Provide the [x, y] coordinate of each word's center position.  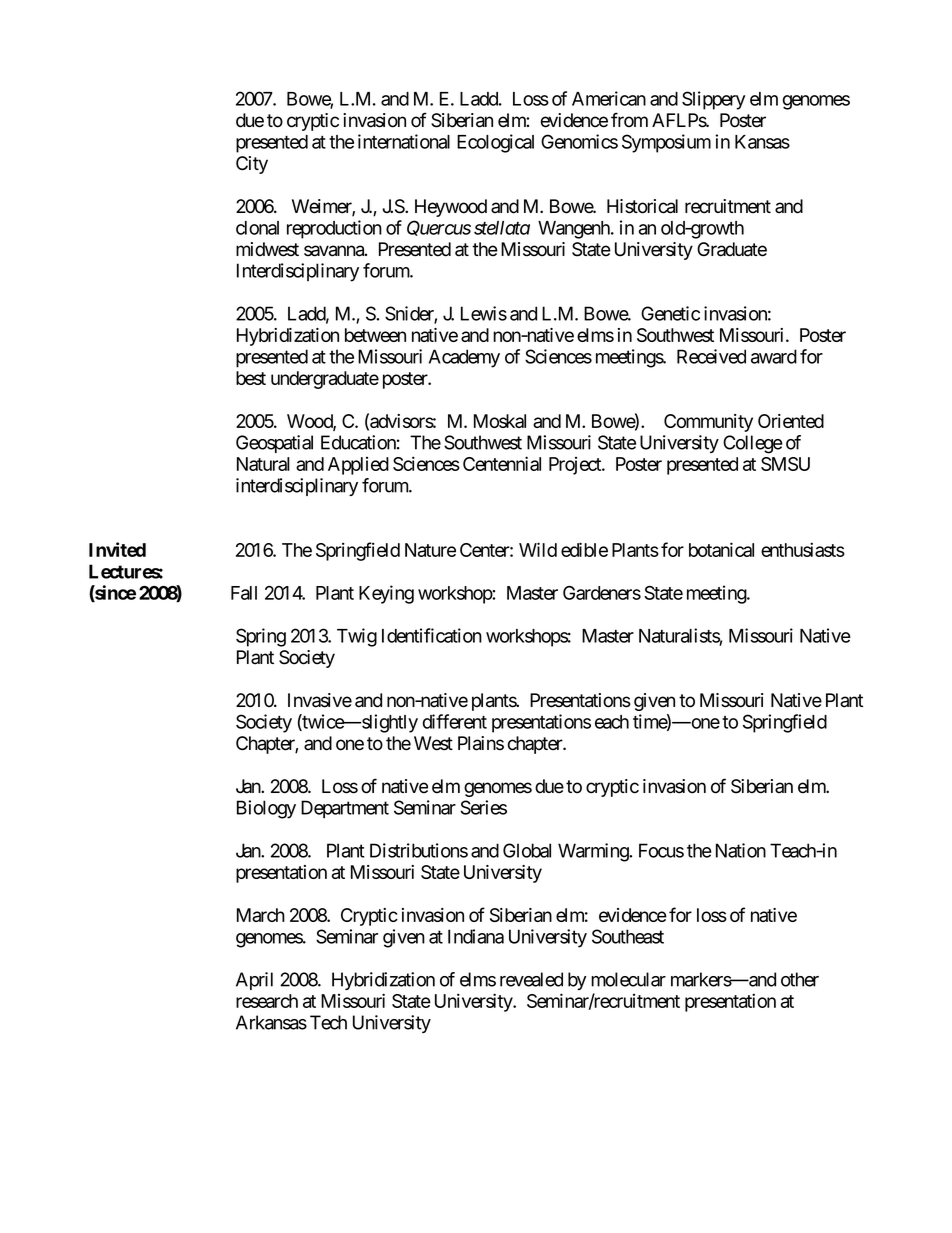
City [252, 165]
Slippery [713, 100]
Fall [244, 593]
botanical [721, 549]
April [254, 981]
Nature [430, 550]
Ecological [495, 143]
